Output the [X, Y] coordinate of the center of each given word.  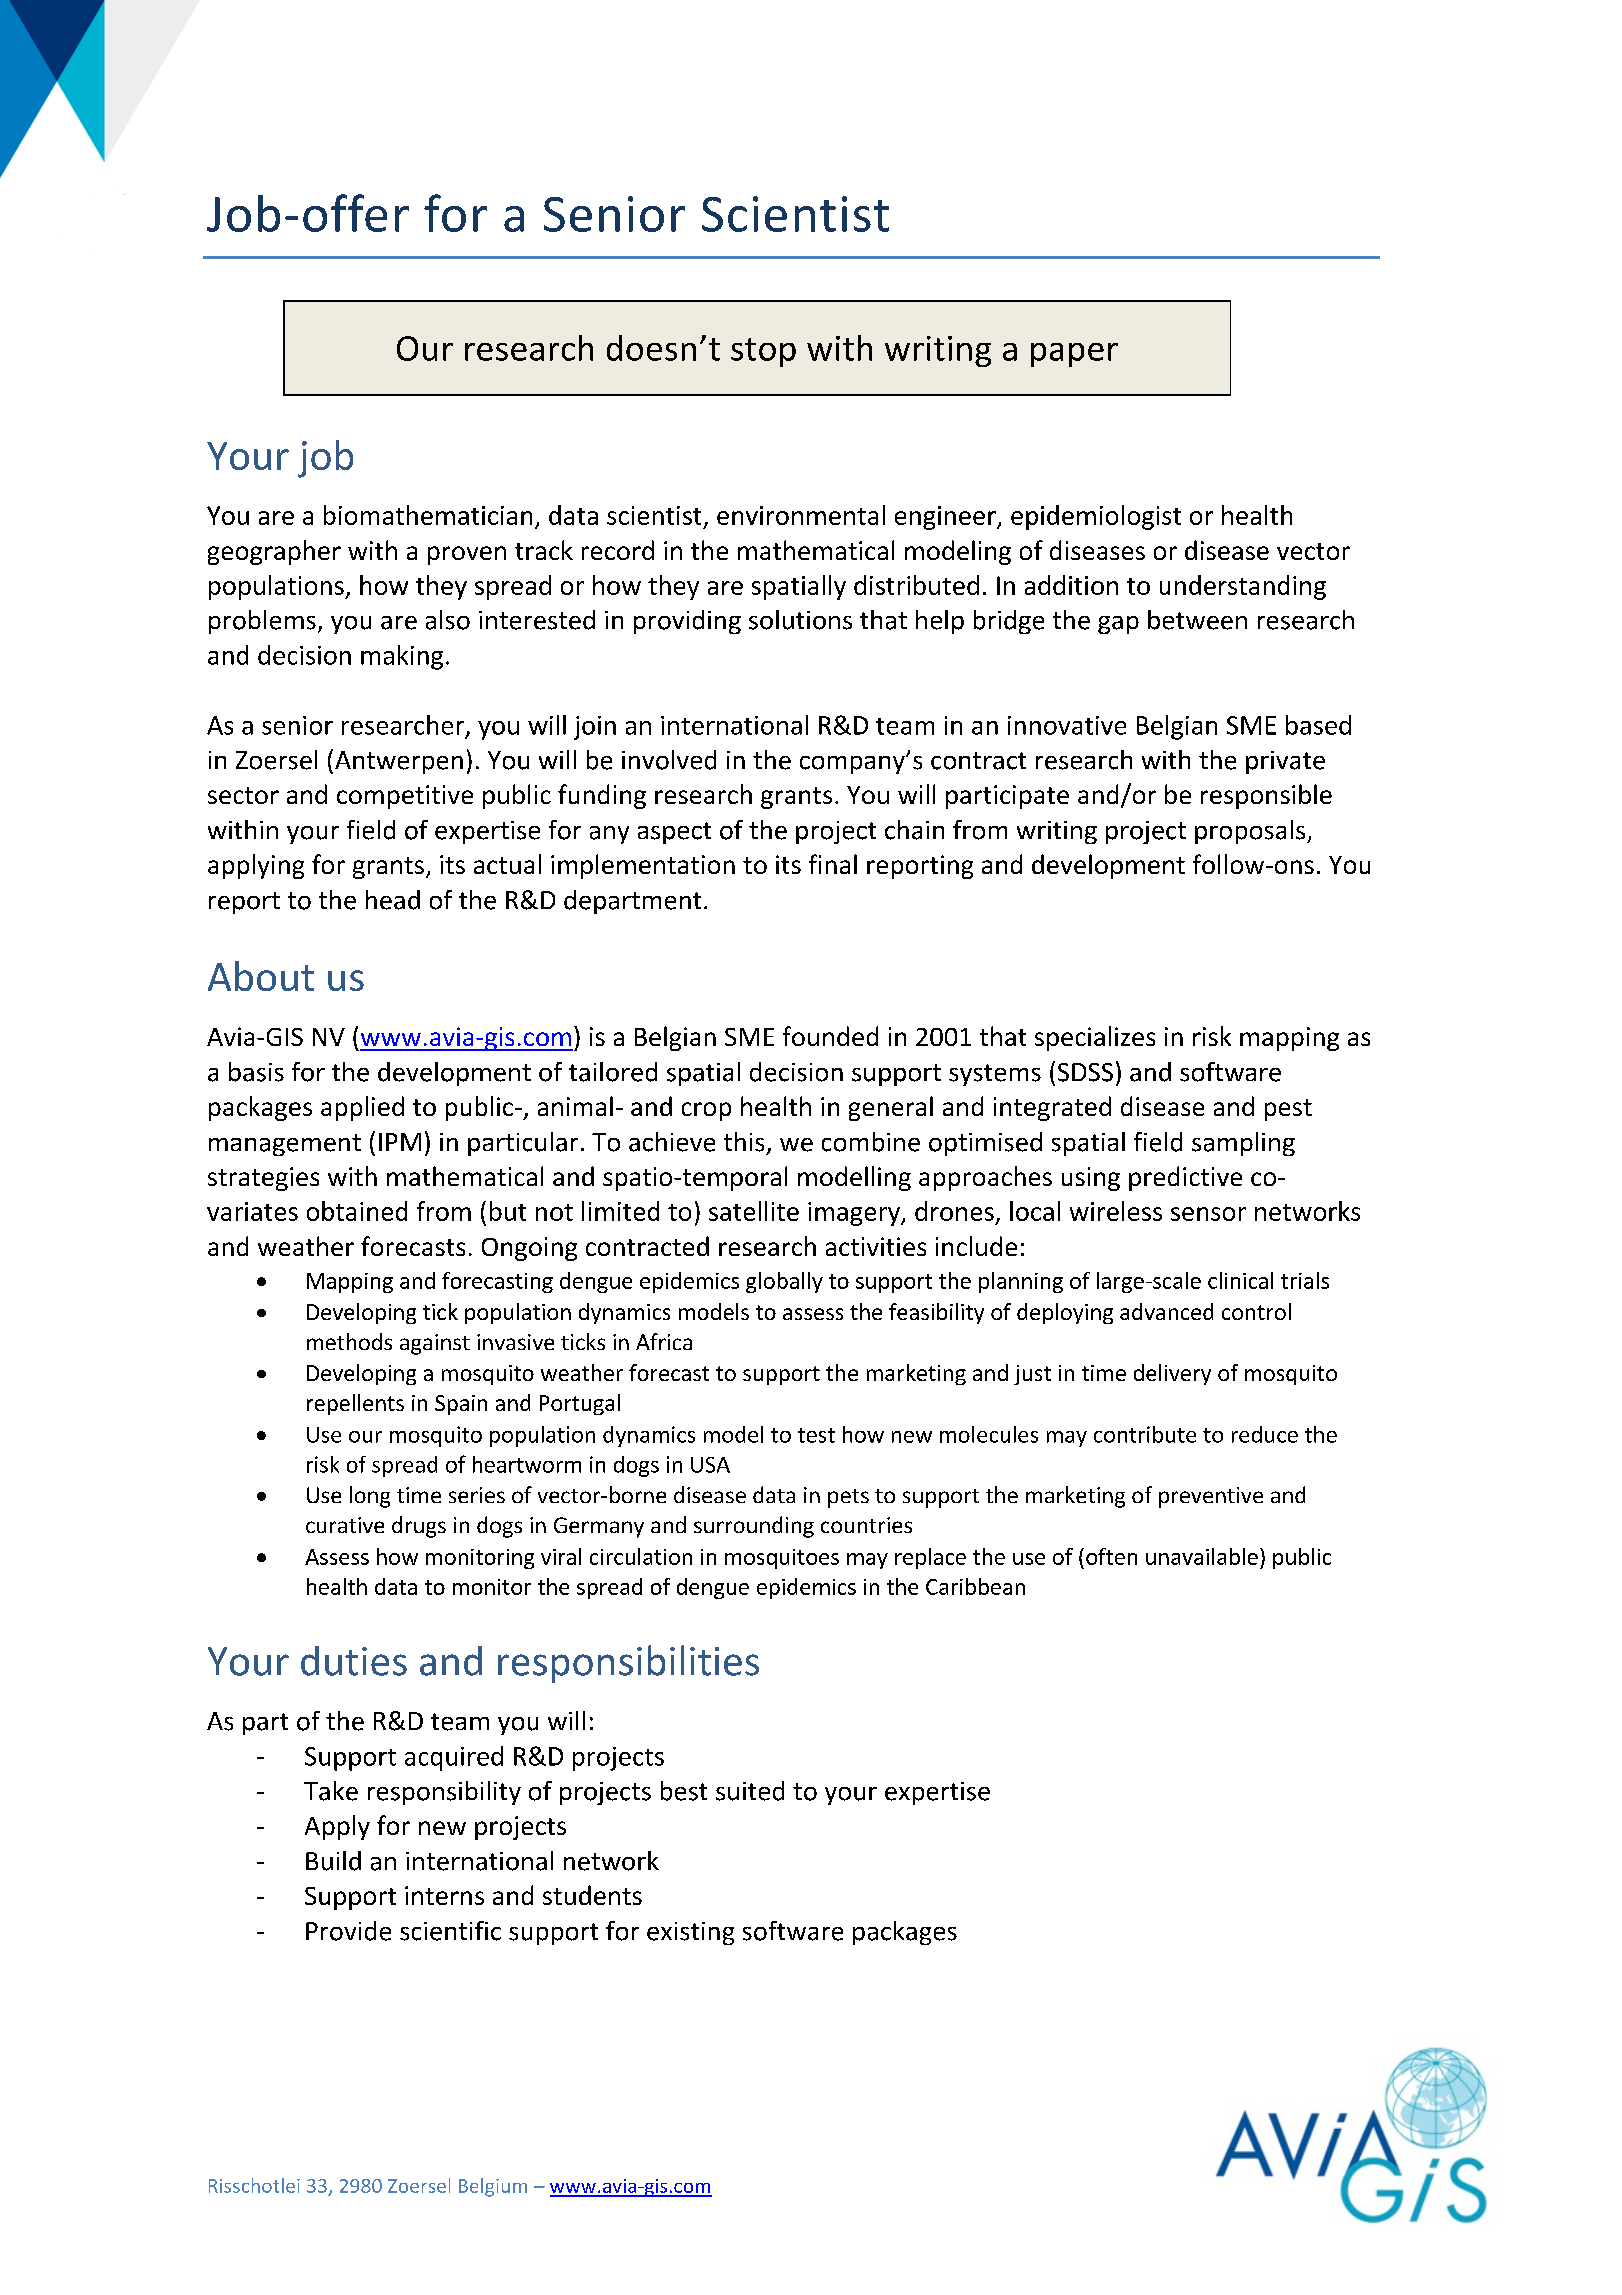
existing [690, 1933]
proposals [1251, 832]
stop [763, 352]
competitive [405, 797]
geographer [274, 552]
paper [1074, 355]
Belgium [493, 2187]
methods [349, 1341]
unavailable [1202, 1556]
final [833, 864]
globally [784, 1282]
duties [354, 1661]
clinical [1240, 1280]
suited [750, 1791]
